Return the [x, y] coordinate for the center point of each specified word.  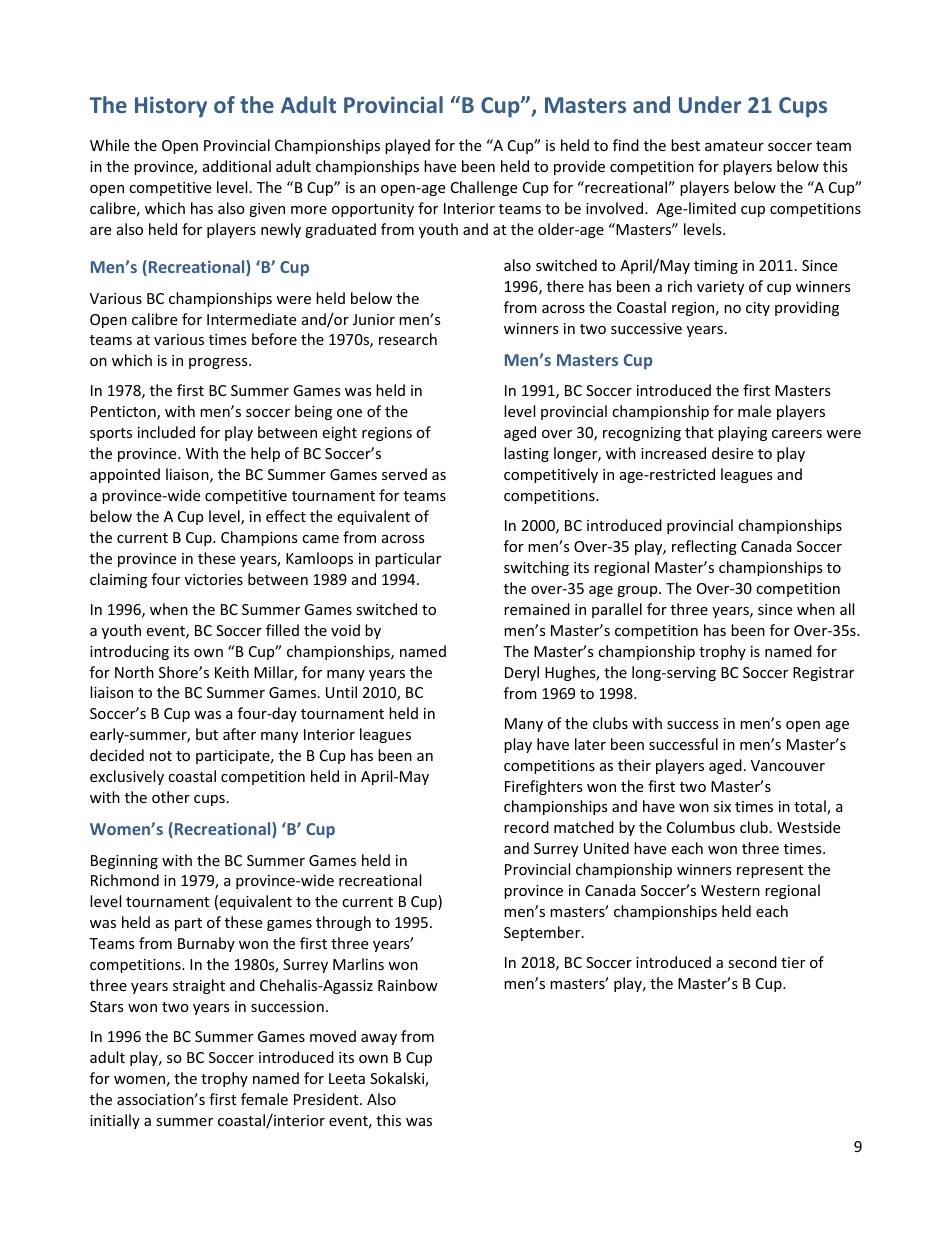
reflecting [704, 547]
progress [219, 363]
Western [730, 890]
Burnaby [206, 944]
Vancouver [788, 765]
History [171, 107]
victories [214, 579]
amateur [734, 146]
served [404, 474]
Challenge [484, 188]
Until [341, 692]
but [207, 734]
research [408, 339]
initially [115, 1121]
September [543, 933]
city [758, 309]
